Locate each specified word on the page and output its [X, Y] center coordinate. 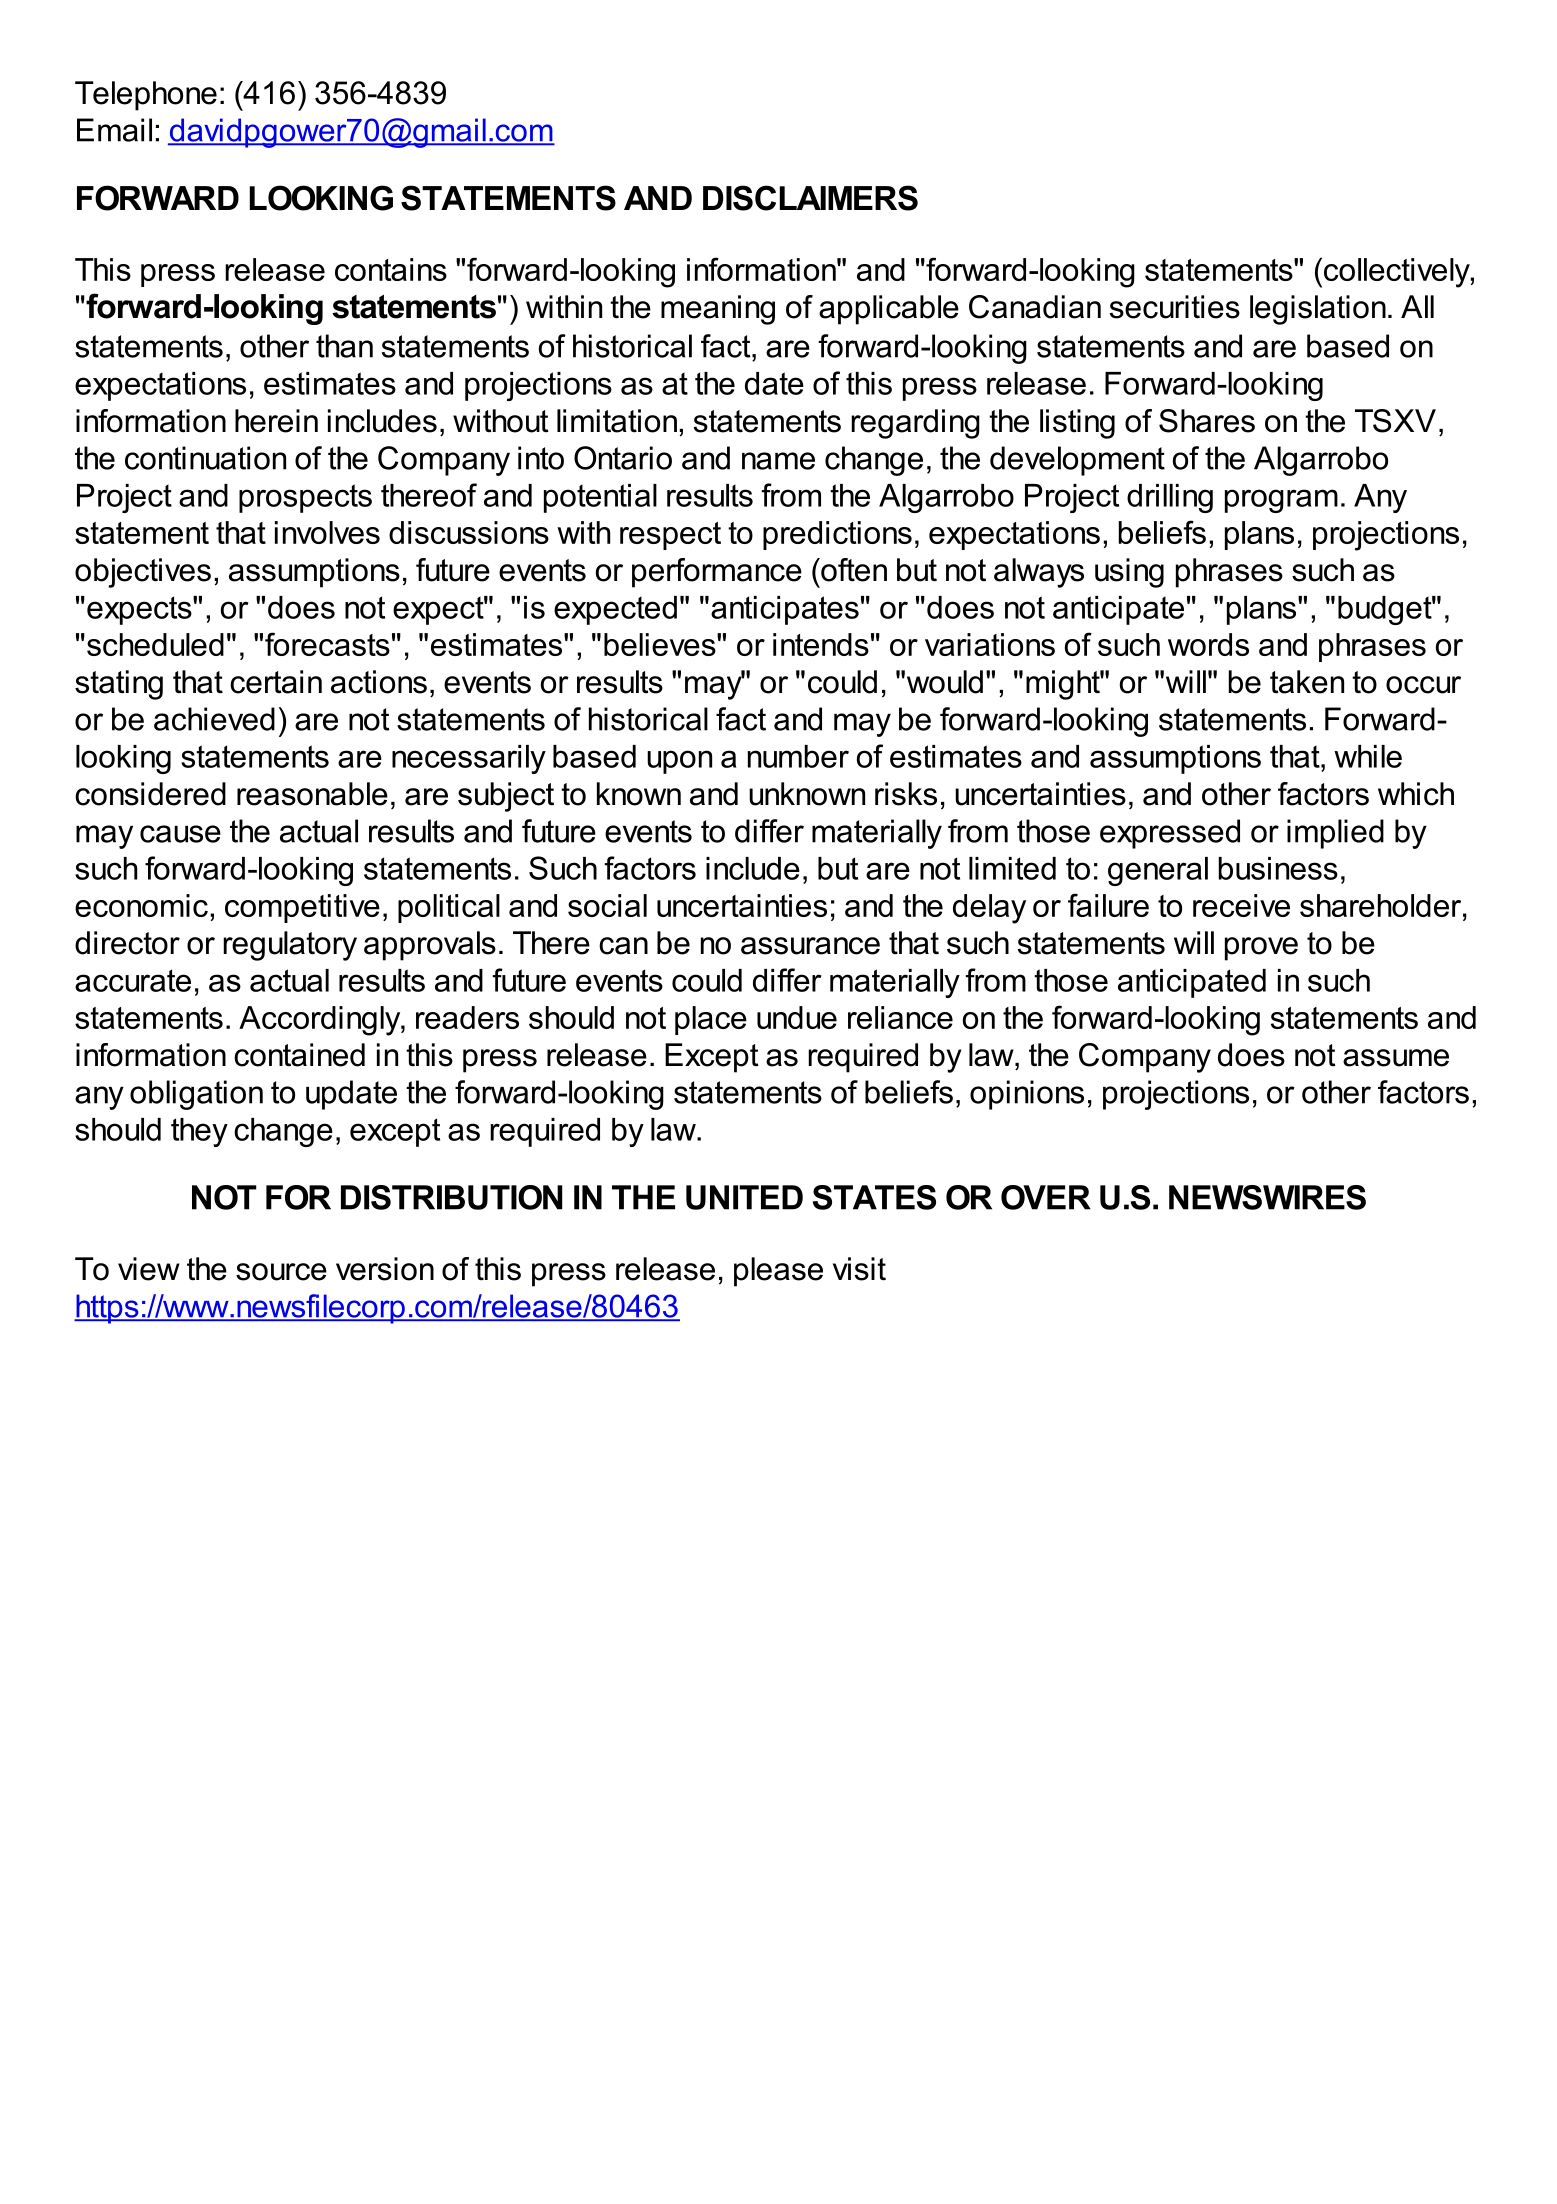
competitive [302, 908]
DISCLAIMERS [810, 198]
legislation [1318, 310]
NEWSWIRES [1267, 1197]
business [1278, 868]
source [281, 1272]
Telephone [146, 96]
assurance [810, 946]
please [778, 1272]
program [1281, 501]
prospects [305, 498]
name [778, 461]
